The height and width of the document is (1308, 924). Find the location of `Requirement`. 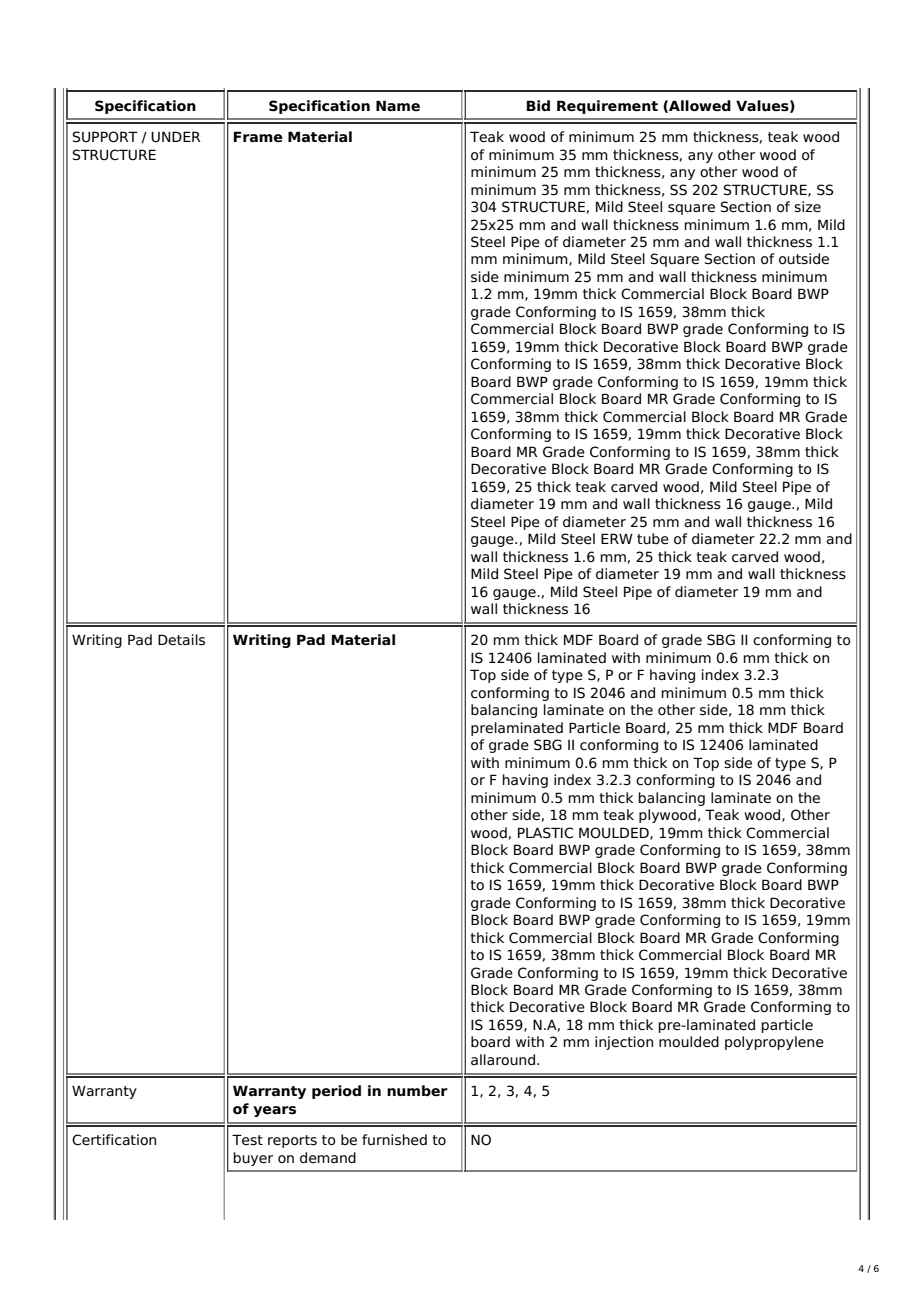

Requirement is located at coordinates (607, 107).
